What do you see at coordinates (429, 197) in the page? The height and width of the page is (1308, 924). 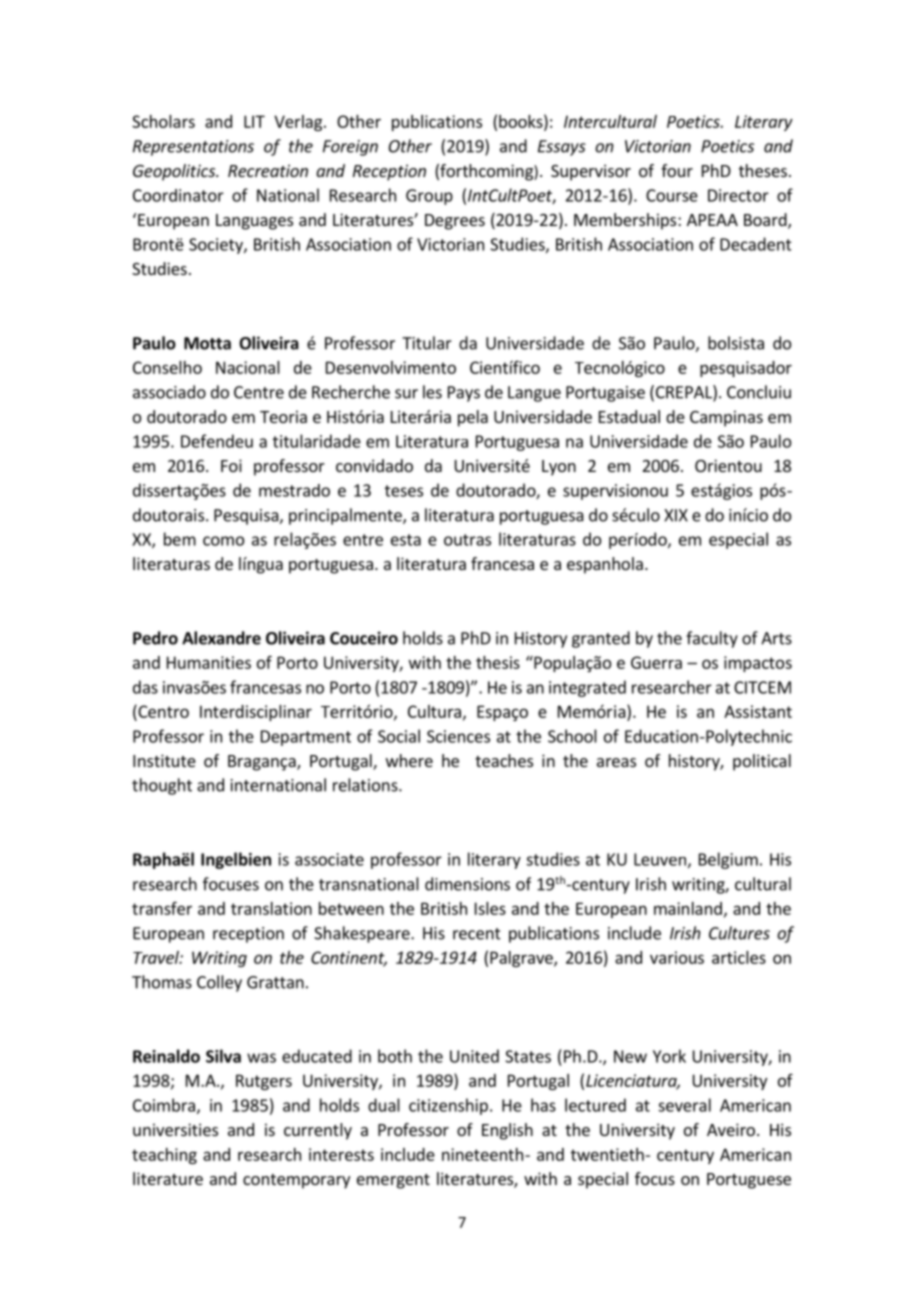 I see `Group` at bounding box center [429, 197].
